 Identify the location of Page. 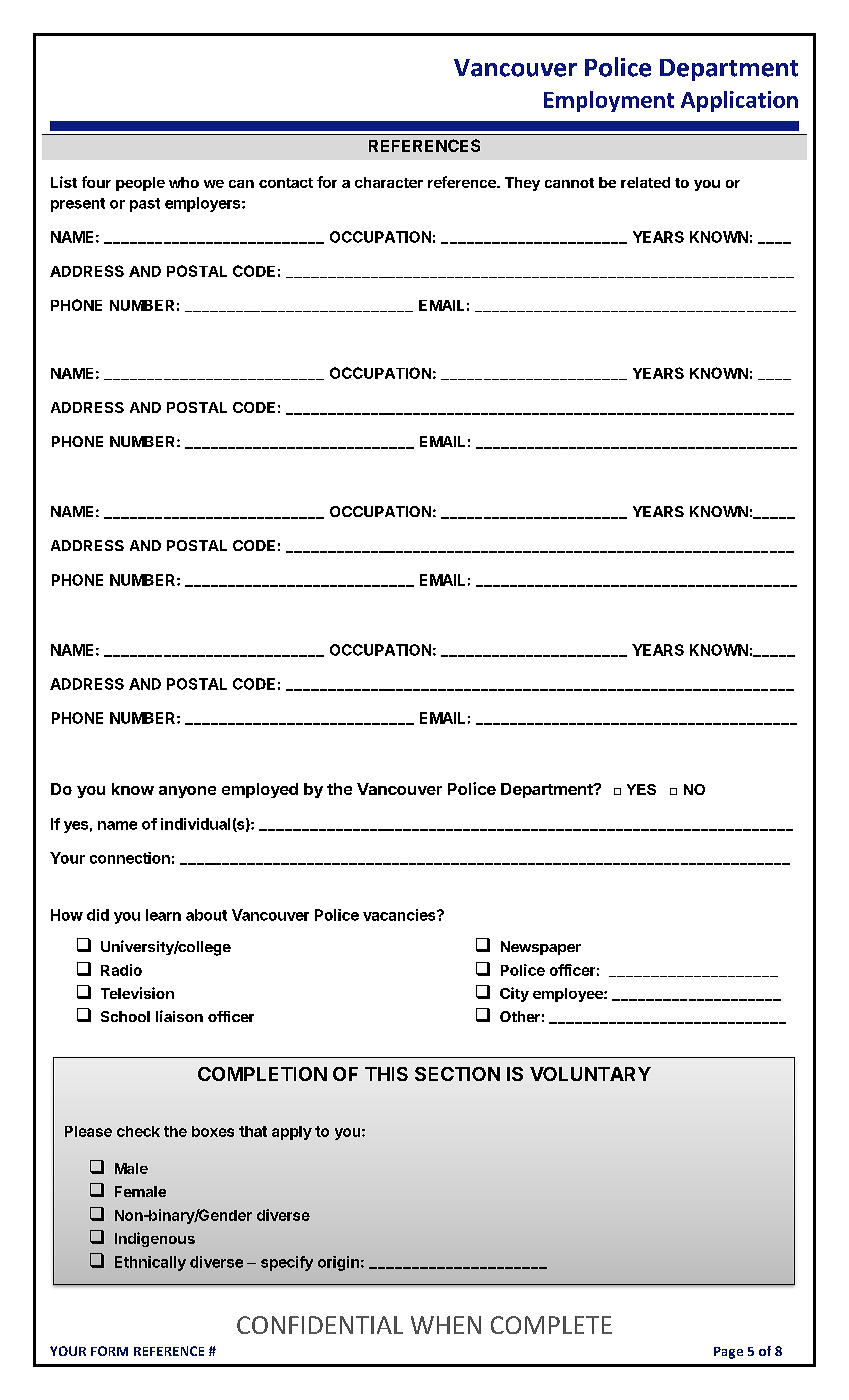
(728, 1353).
